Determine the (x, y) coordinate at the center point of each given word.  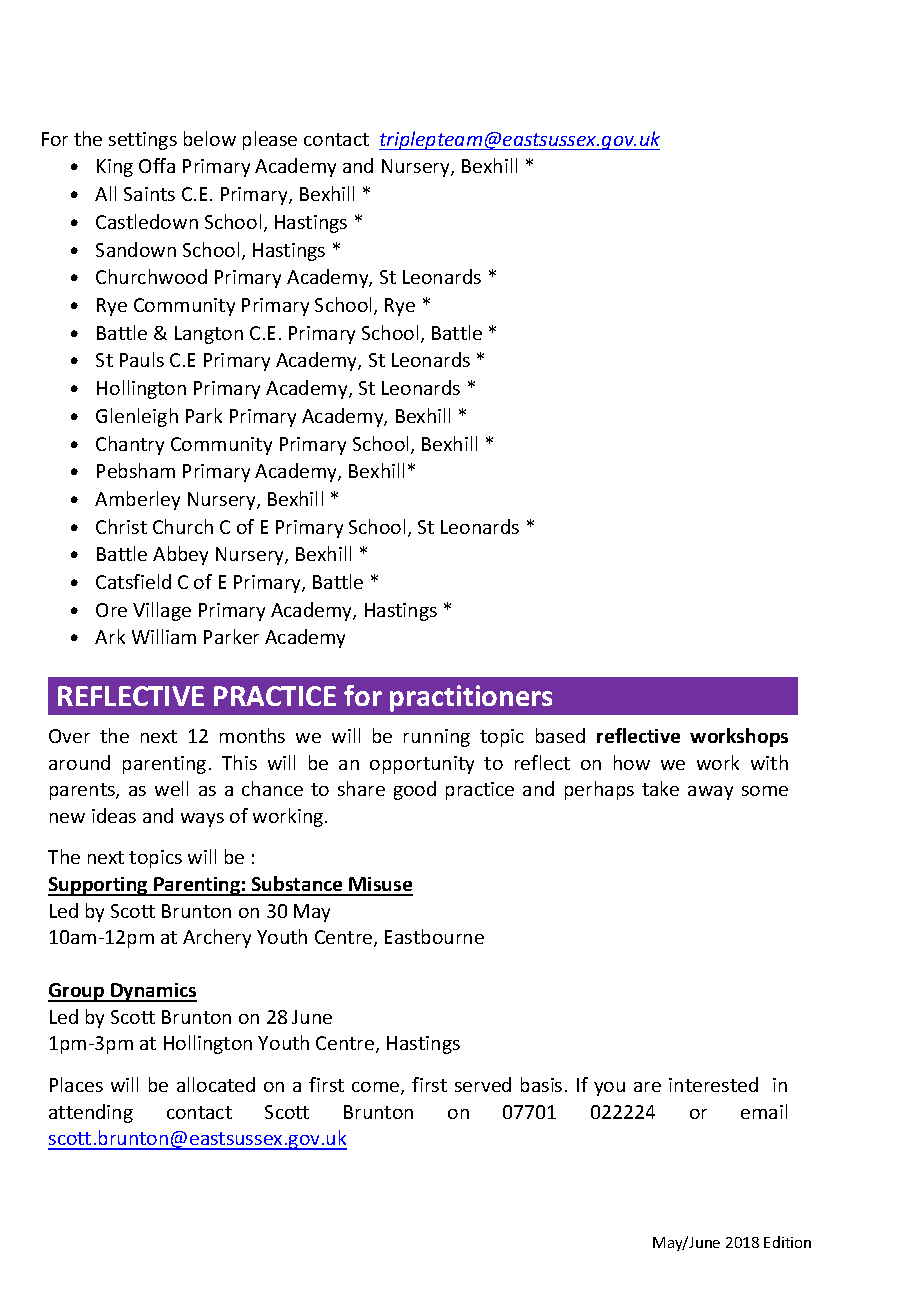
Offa (157, 165)
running (437, 738)
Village (162, 611)
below (210, 138)
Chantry (130, 445)
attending (91, 1113)
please (270, 140)
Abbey (180, 555)
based (560, 735)
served (483, 1084)
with (769, 762)
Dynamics (153, 992)
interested (713, 1084)
